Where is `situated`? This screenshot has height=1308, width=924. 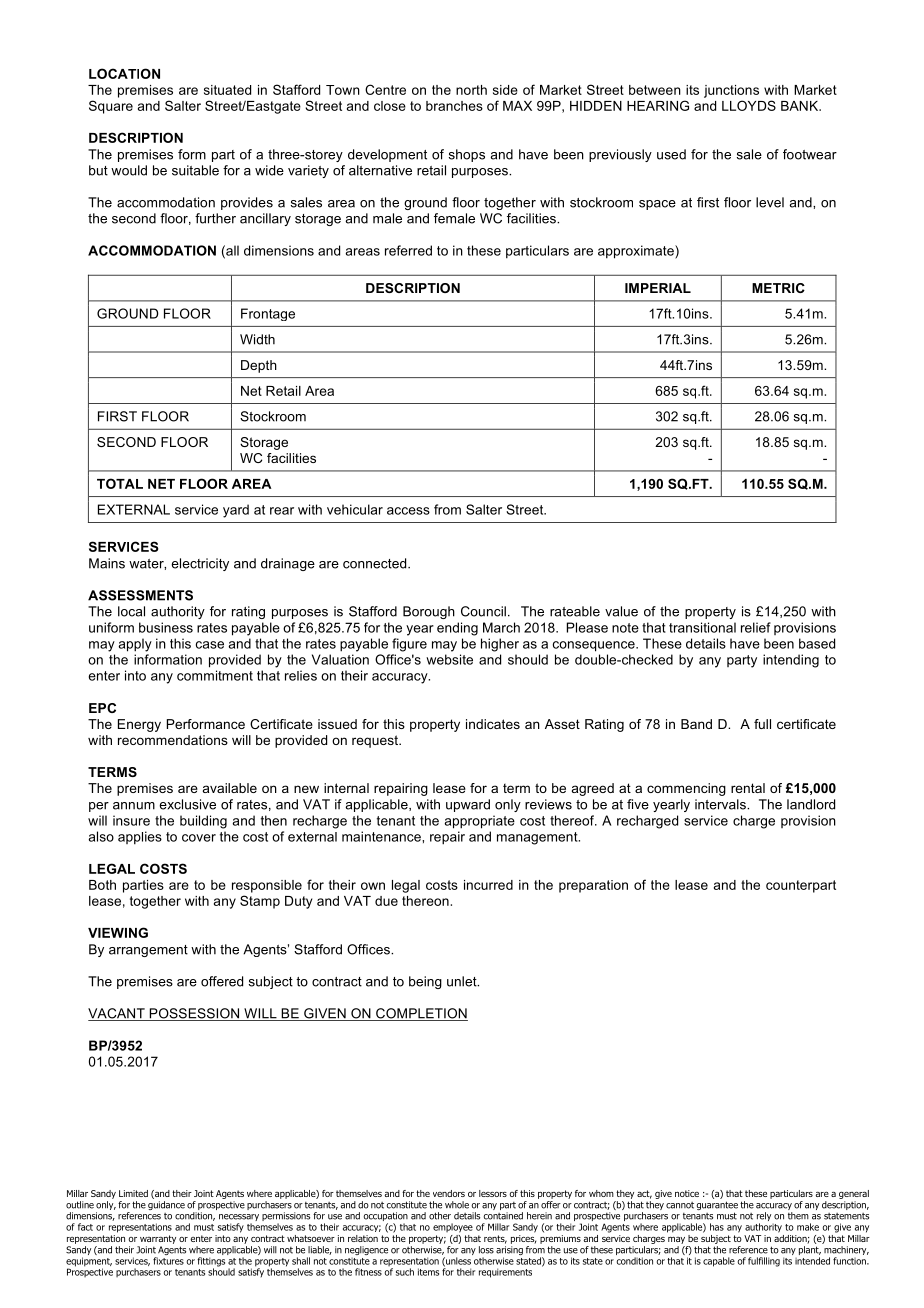 situated is located at coordinates (227, 90).
